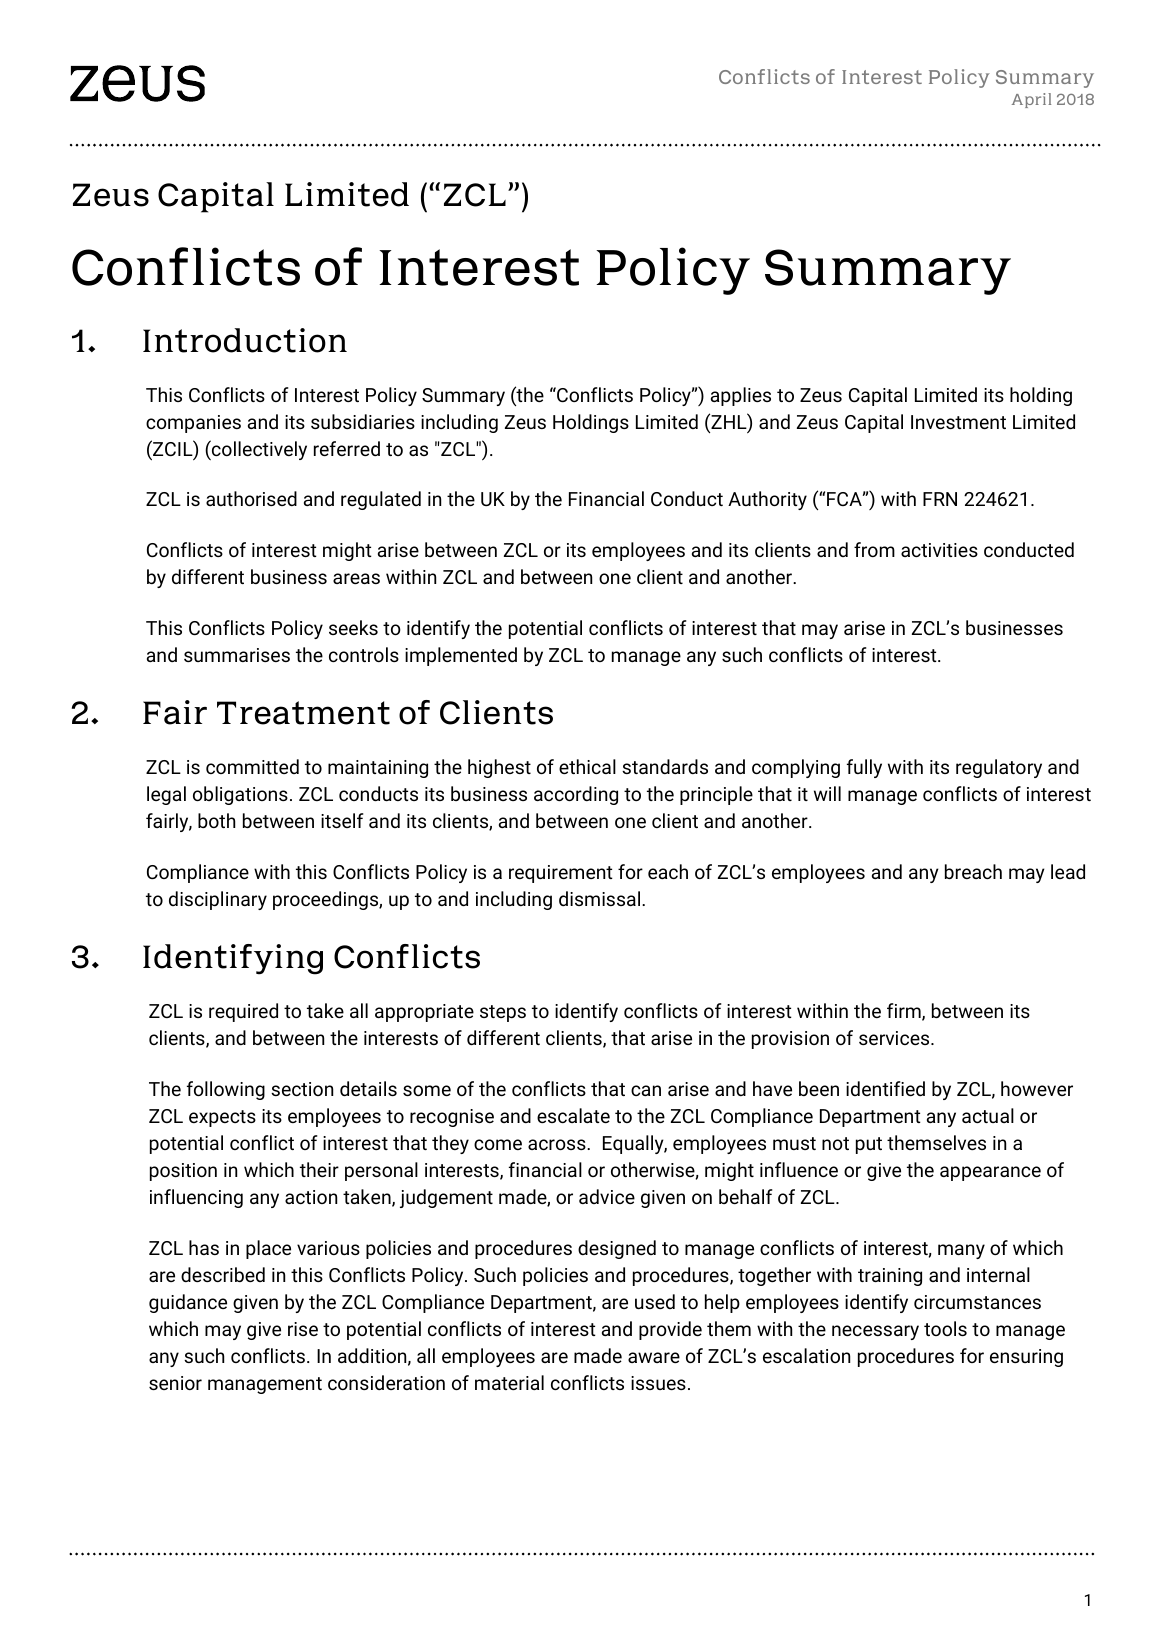  I want to click on seeks, so click(353, 627).
